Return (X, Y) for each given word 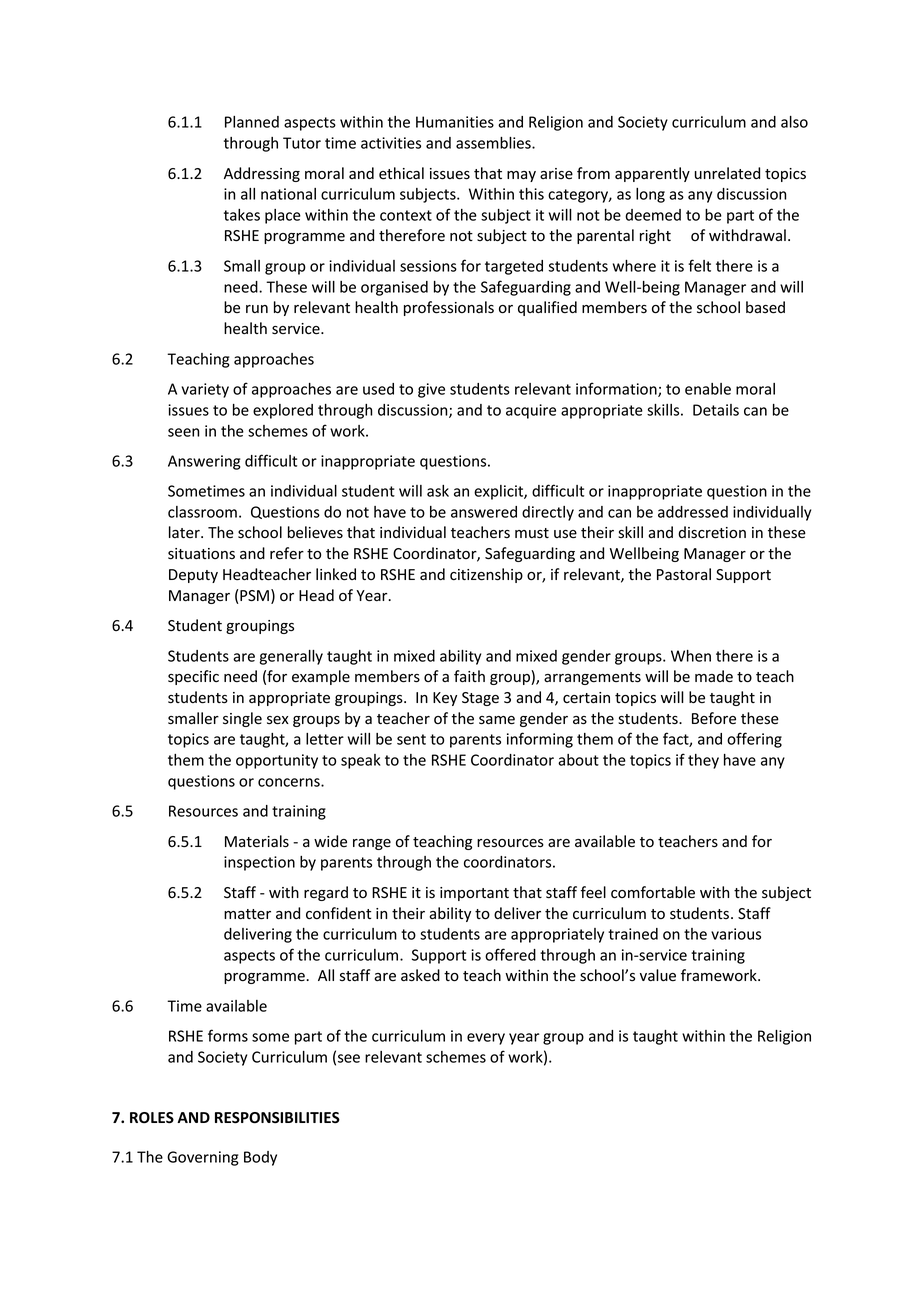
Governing (203, 1158)
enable (708, 389)
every (486, 1039)
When (691, 656)
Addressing (262, 174)
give (431, 390)
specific (193, 677)
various (736, 934)
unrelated (727, 173)
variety (205, 390)
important (474, 894)
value (658, 975)
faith (469, 676)
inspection (259, 863)
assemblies (494, 143)
